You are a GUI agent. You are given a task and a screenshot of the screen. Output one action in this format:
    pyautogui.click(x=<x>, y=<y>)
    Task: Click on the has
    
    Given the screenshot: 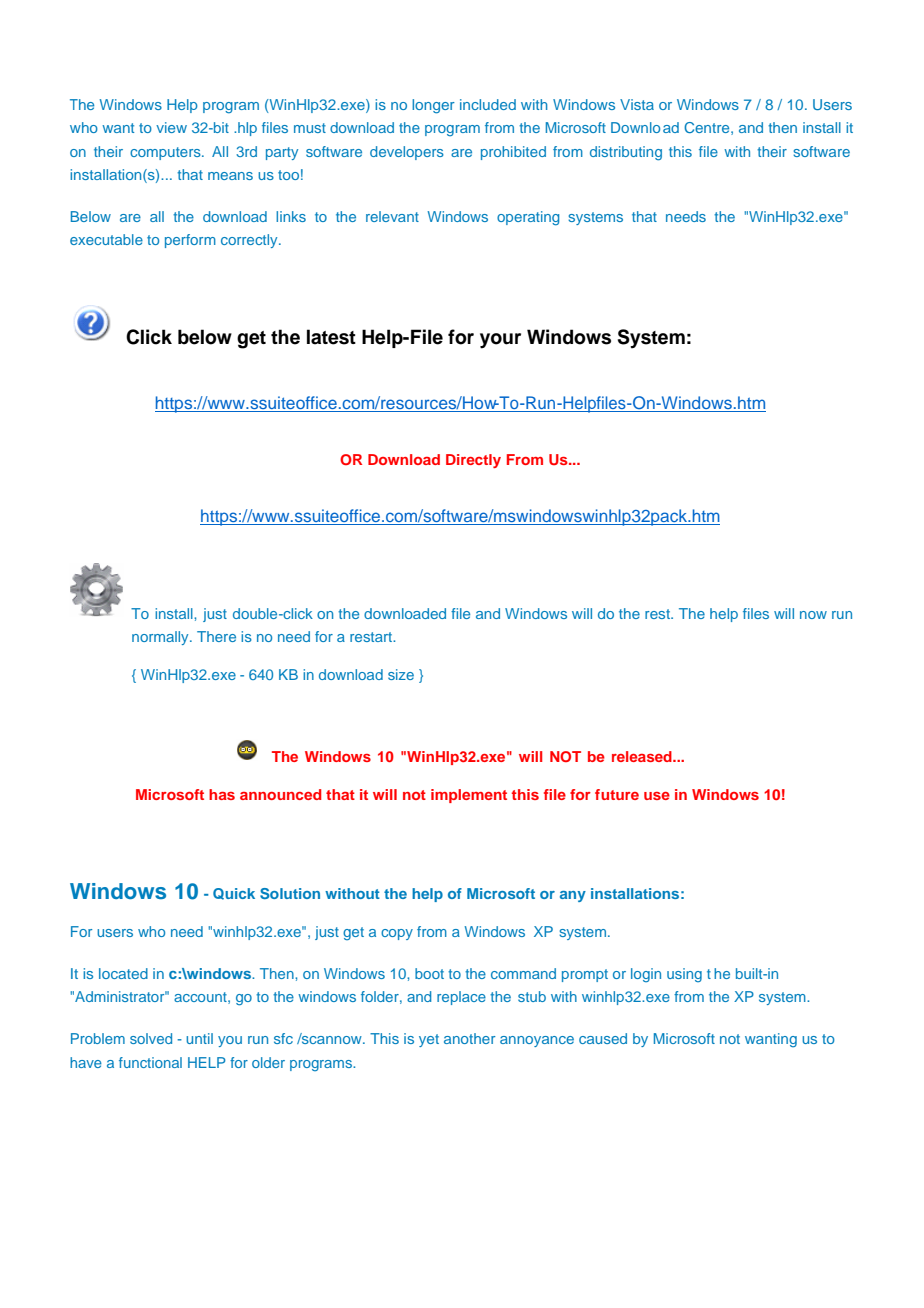 What is the action you would take?
    pyautogui.click(x=222, y=794)
